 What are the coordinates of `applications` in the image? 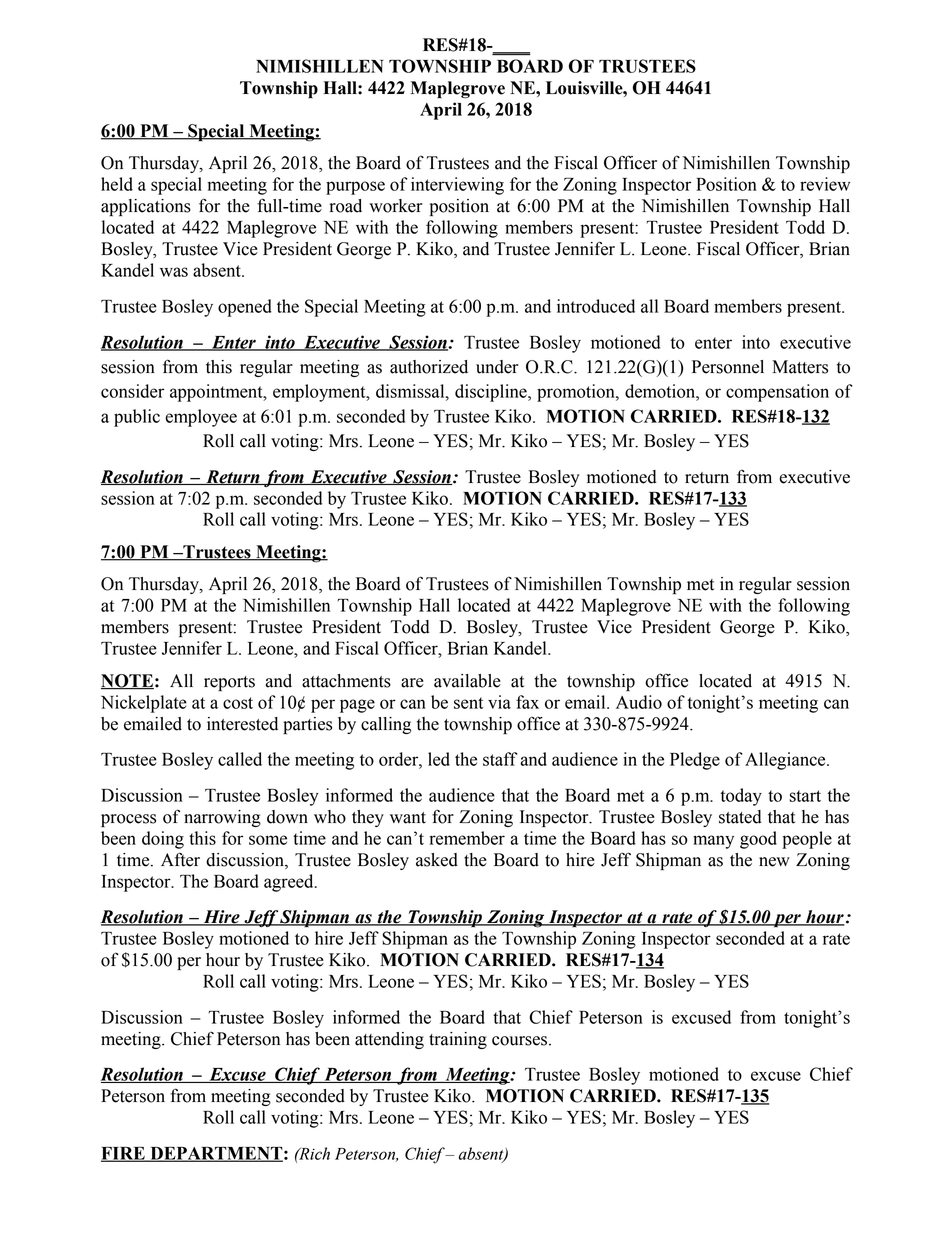 It's located at (146, 207).
